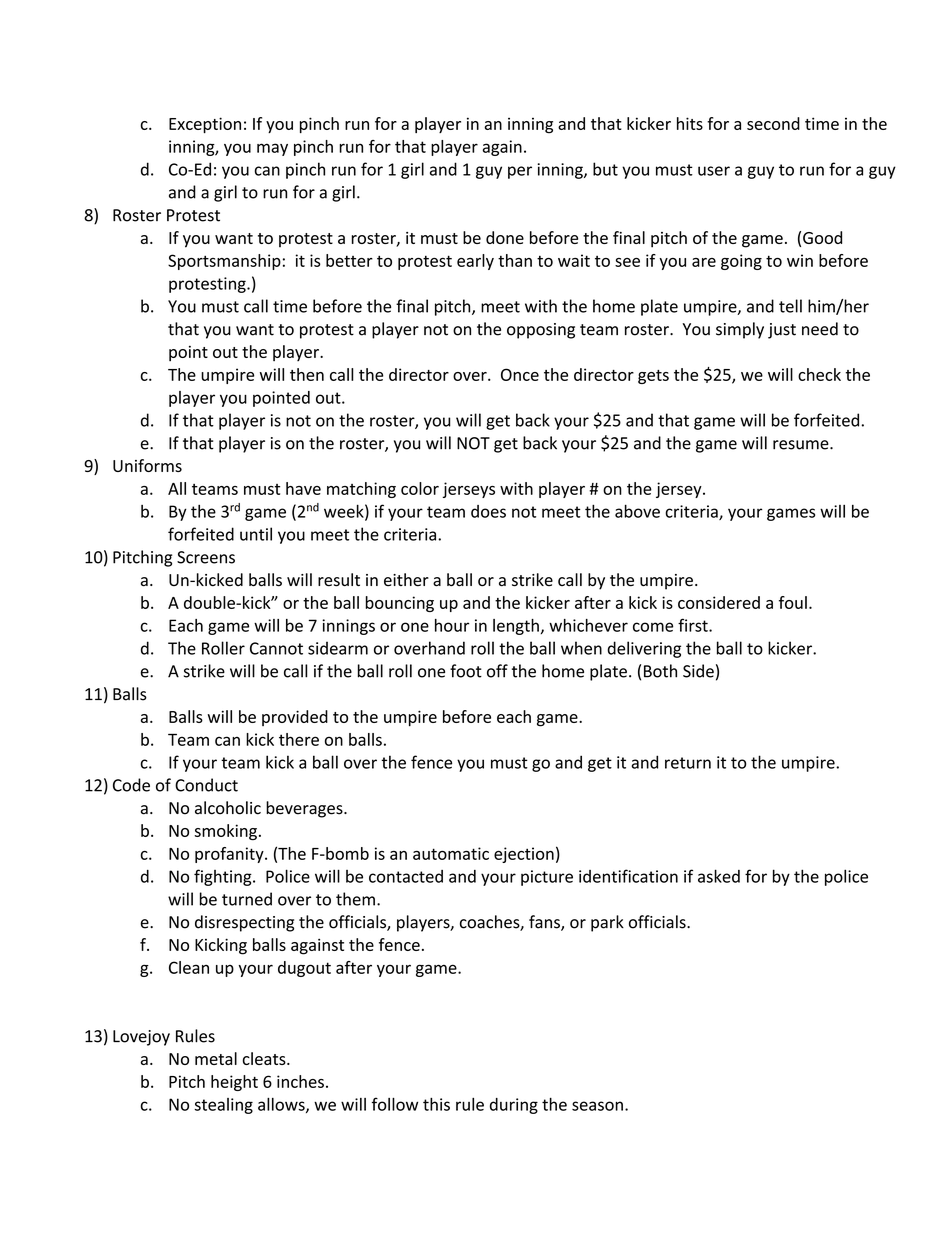 The width and height of the screenshot is (952, 1233). What do you see at coordinates (452, 625) in the screenshot?
I see `hour` at bounding box center [452, 625].
